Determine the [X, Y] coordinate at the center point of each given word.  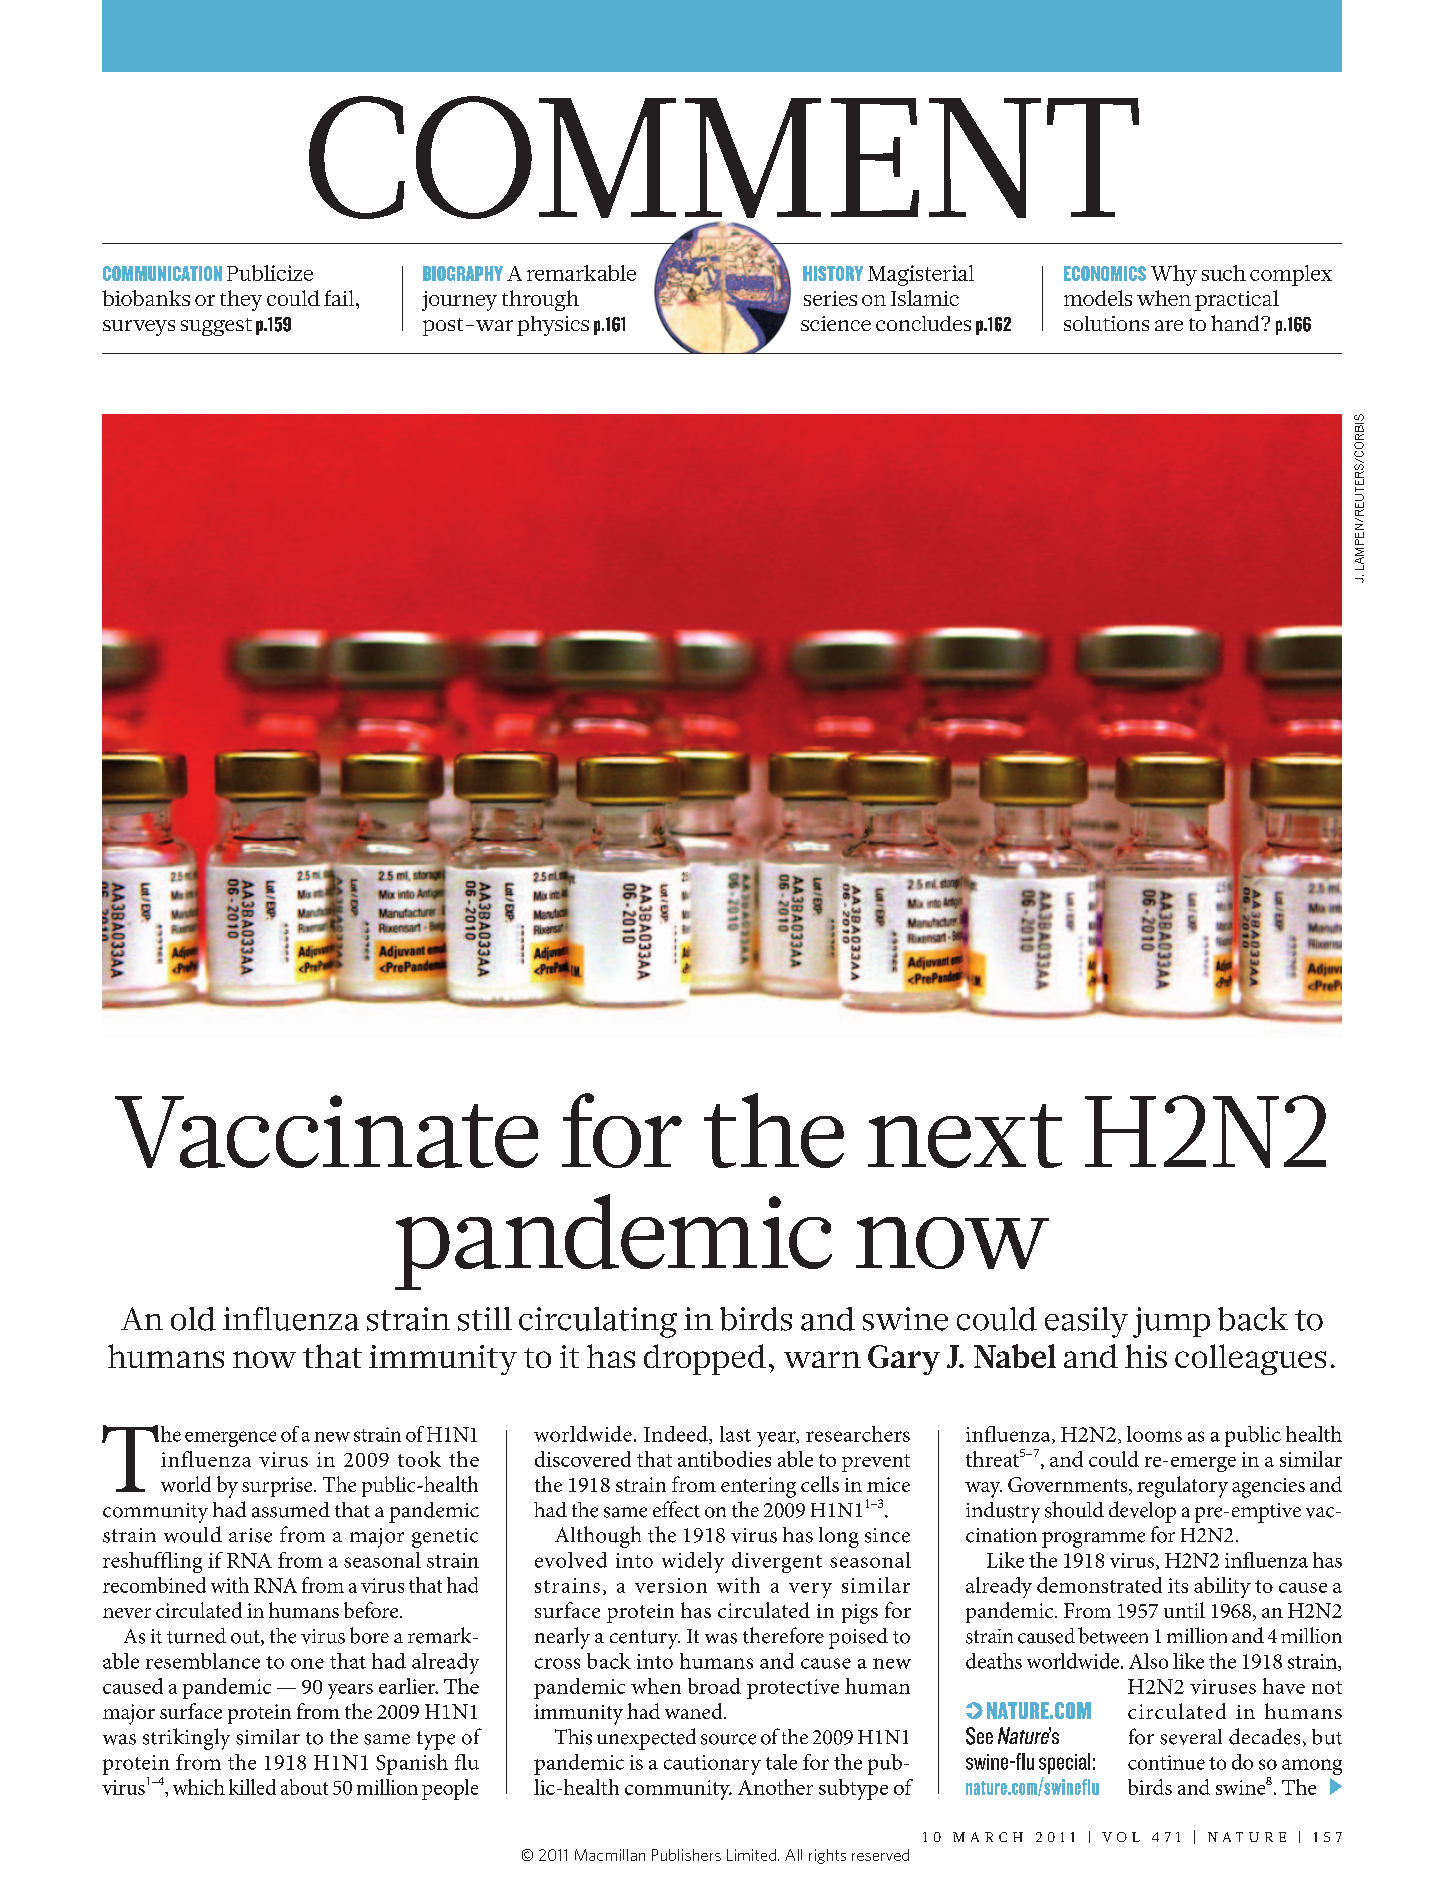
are [1169, 325]
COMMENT [724, 157]
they [241, 300]
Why [1174, 275]
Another [775, 1787]
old [193, 1319]
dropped [705, 1359]
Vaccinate [326, 1131]
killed [252, 1787]
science [836, 323]
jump [1171, 1322]
